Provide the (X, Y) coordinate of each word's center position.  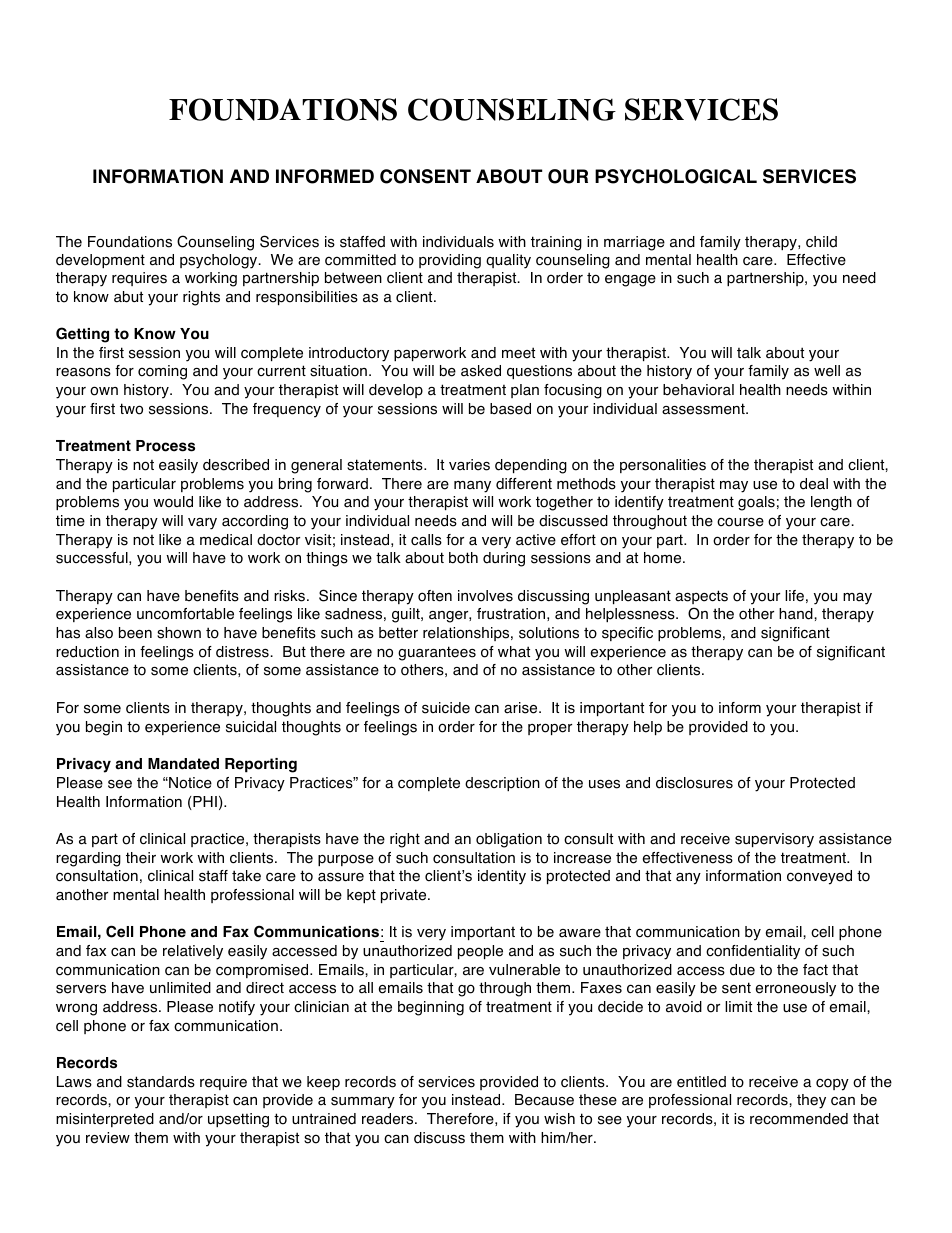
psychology (220, 261)
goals (756, 503)
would (173, 502)
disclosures (694, 783)
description (502, 784)
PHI (204, 803)
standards (161, 1082)
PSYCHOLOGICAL (676, 176)
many (472, 487)
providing (450, 261)
